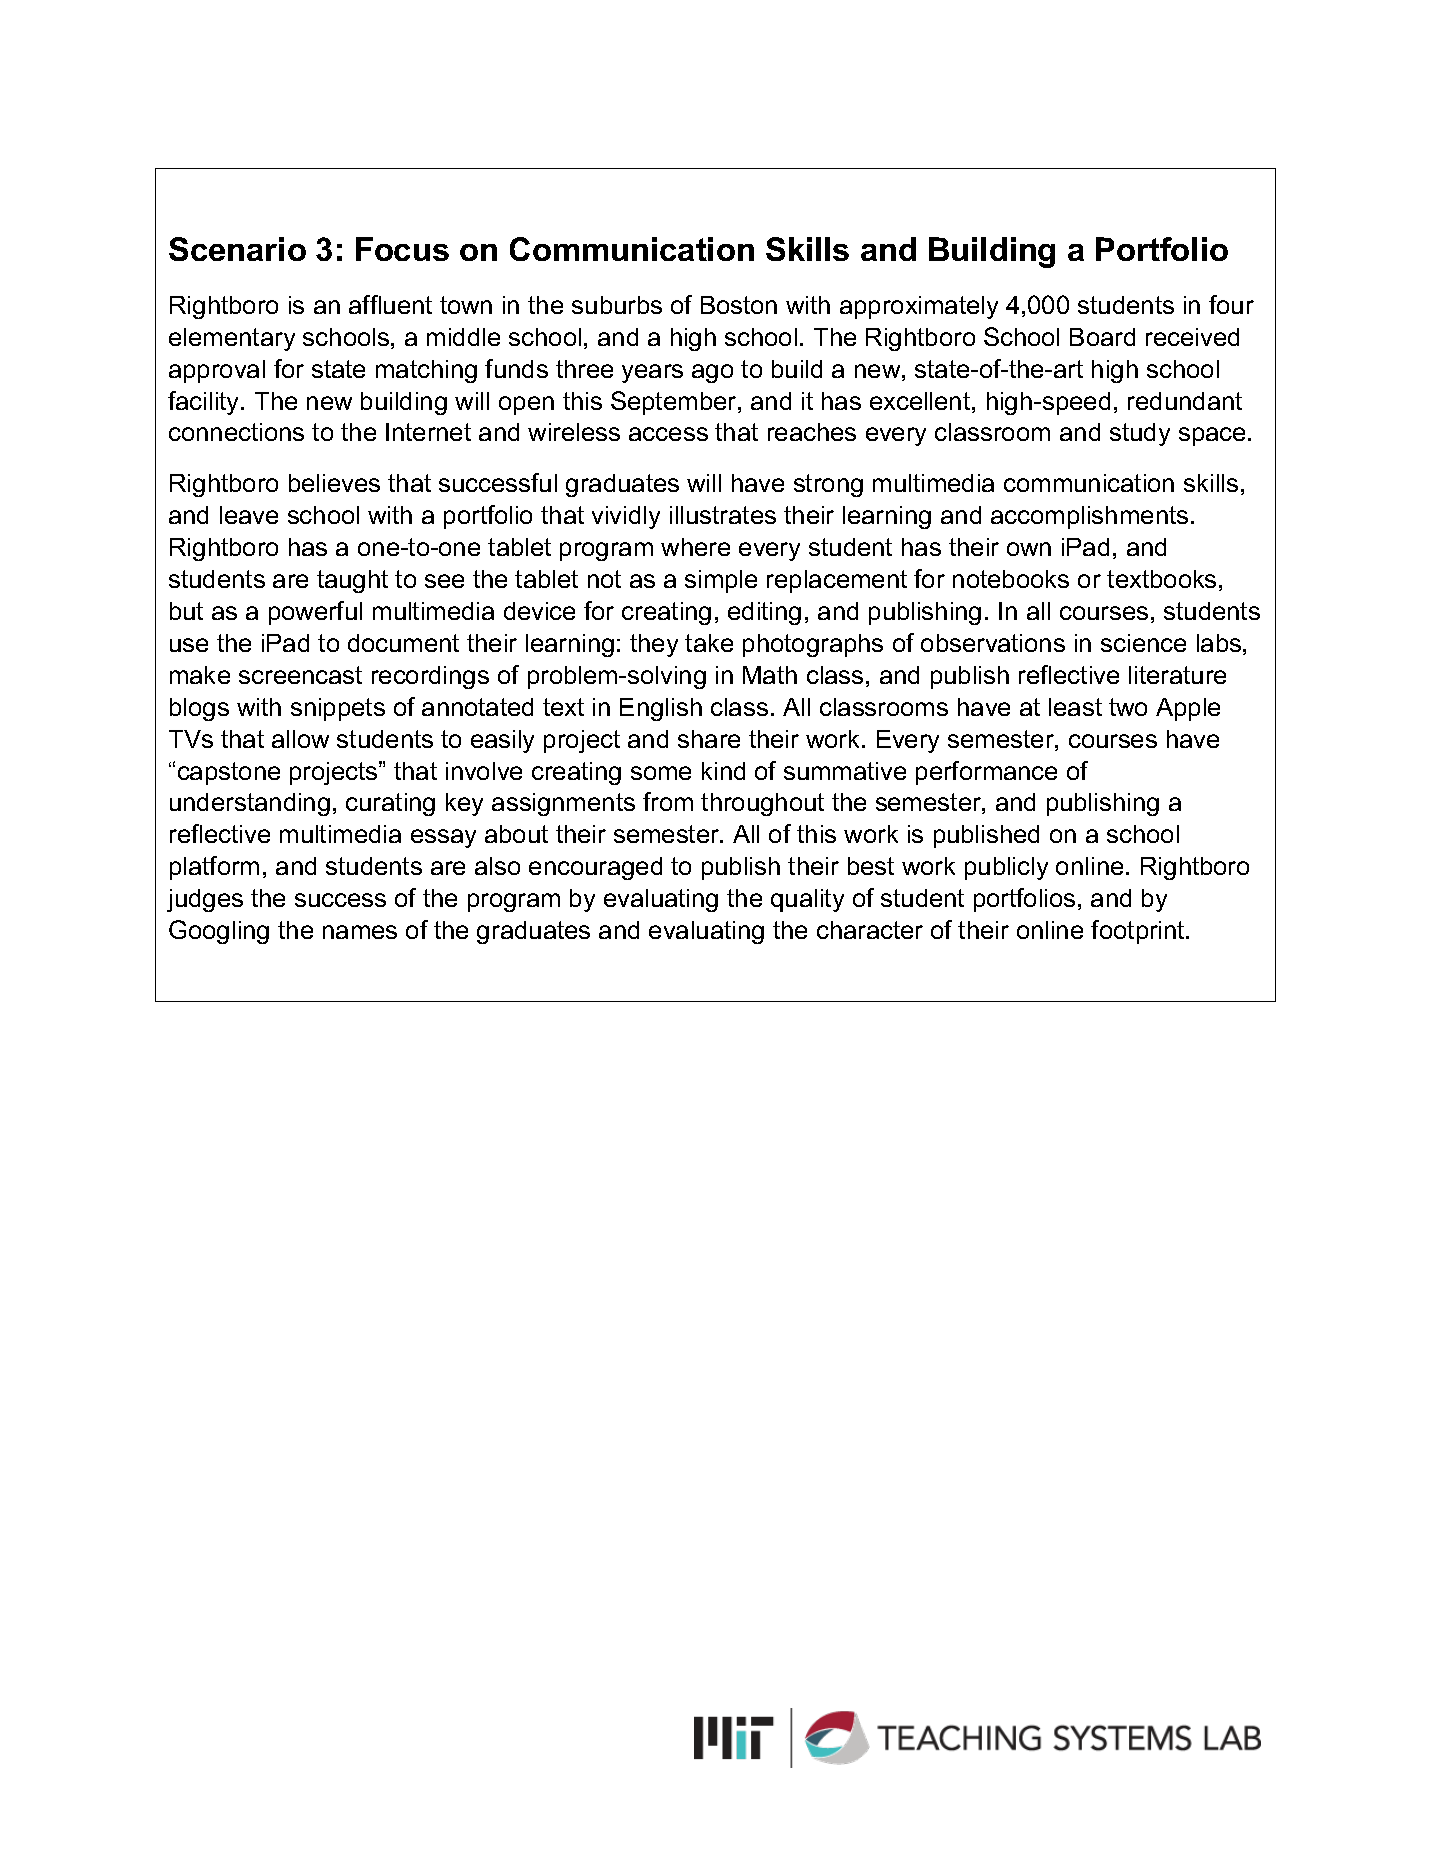  I want to click on taught, so click(352, 581).
